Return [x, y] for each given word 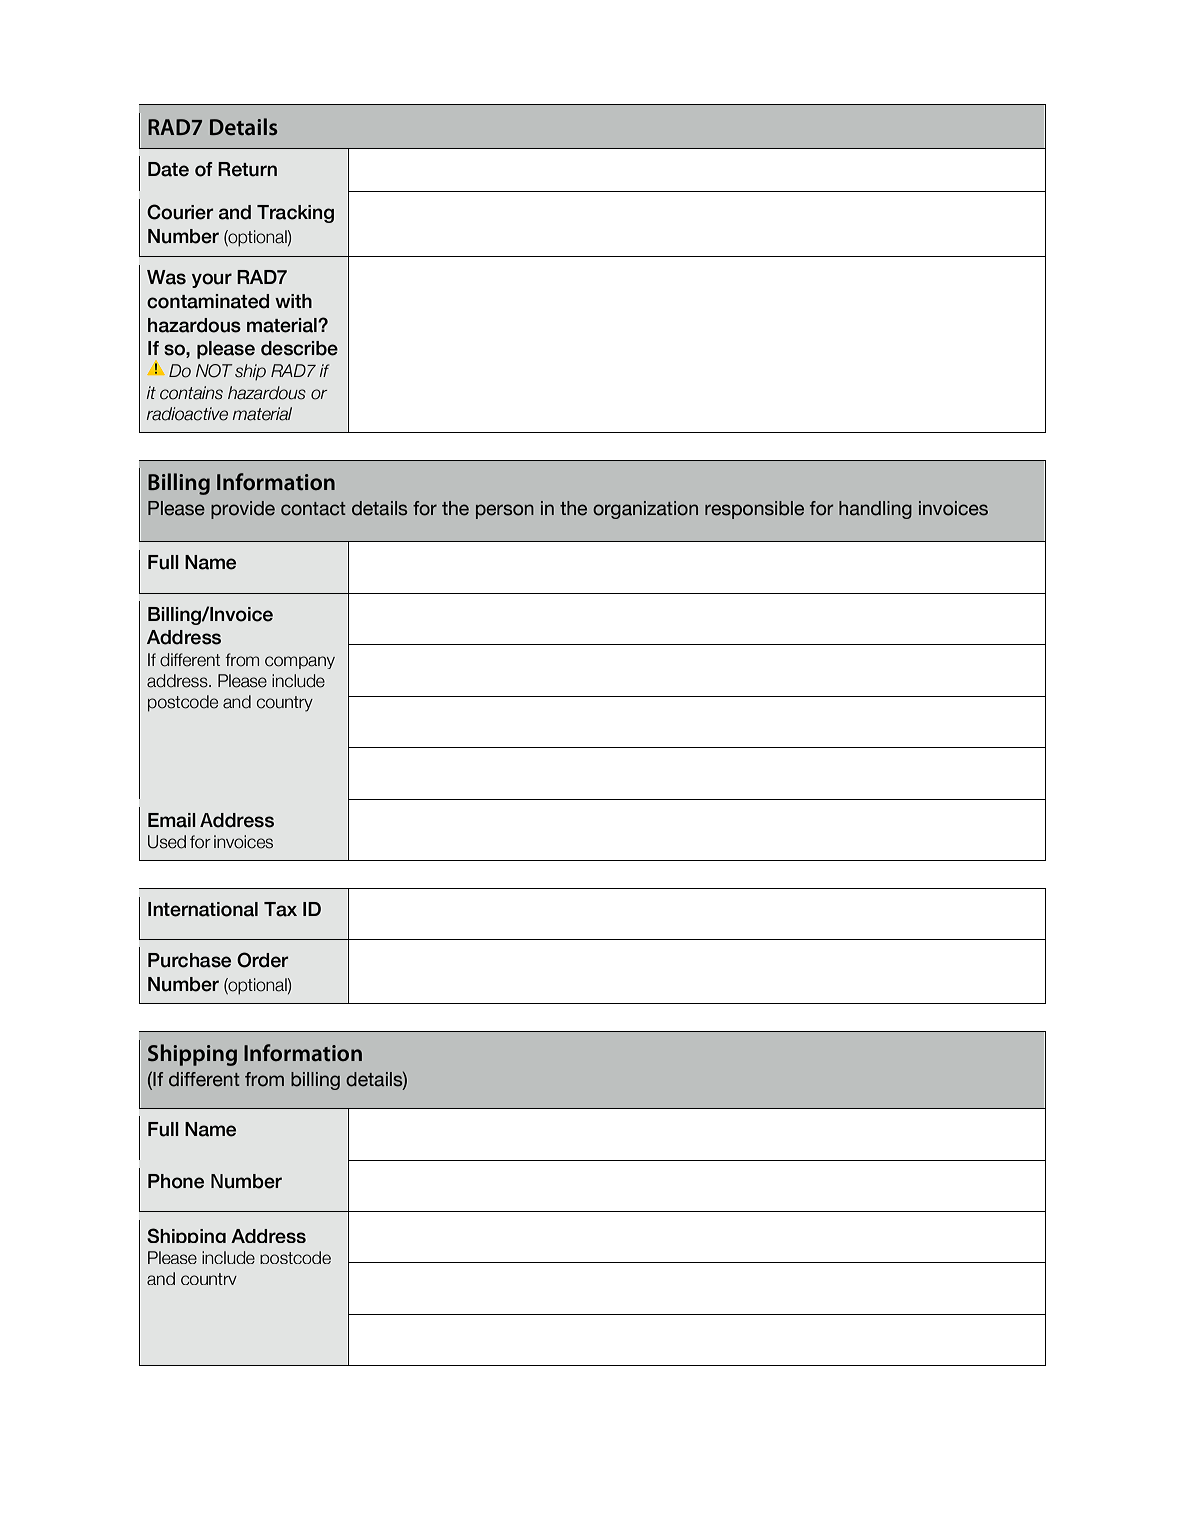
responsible [754, 510]
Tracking [295, 214]
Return [247, 169]
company [300, 662]
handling [875, 510]
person [505, 511]
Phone [176, 1181]
